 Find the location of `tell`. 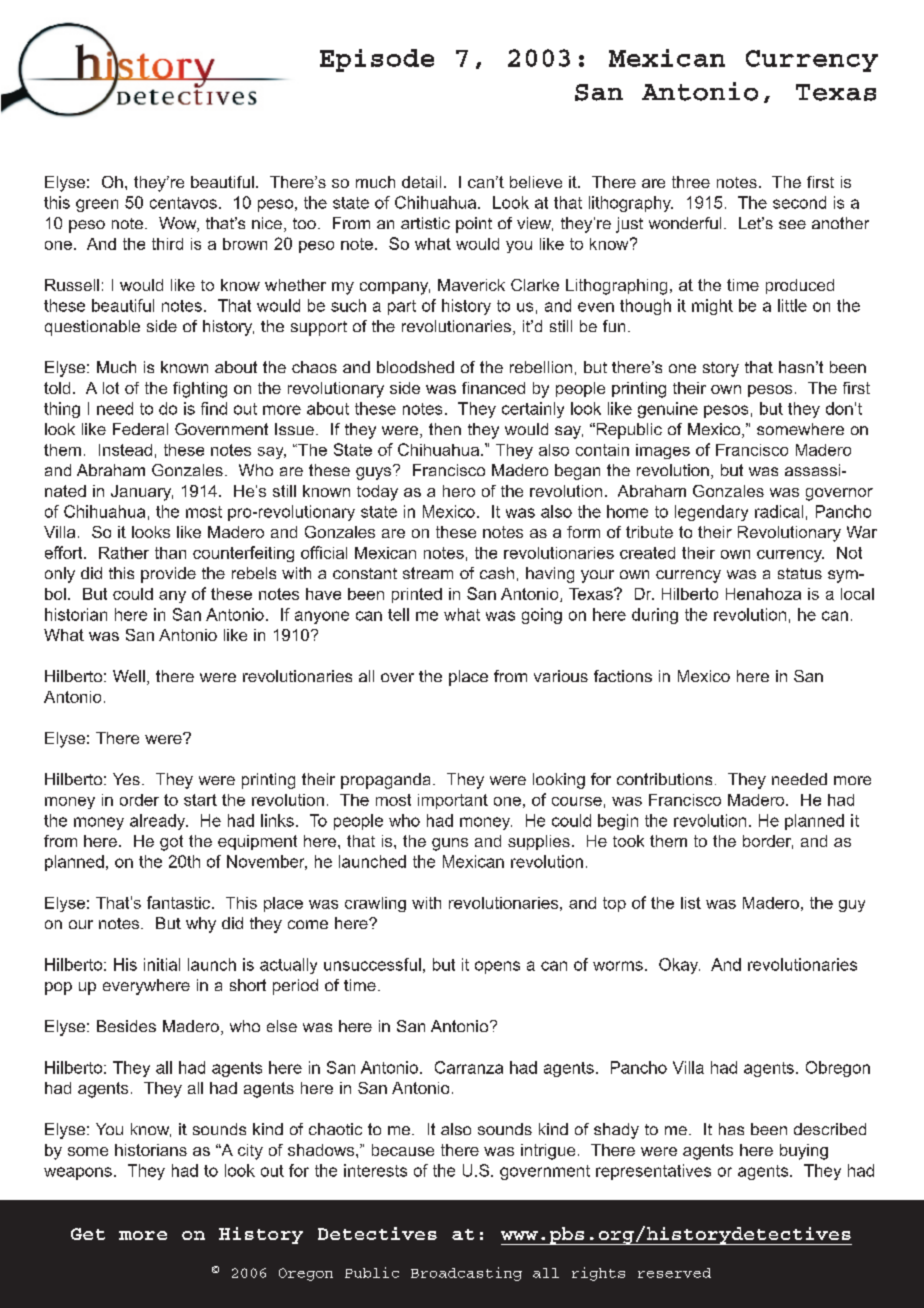

tell is located at coordinates (398, 614).
